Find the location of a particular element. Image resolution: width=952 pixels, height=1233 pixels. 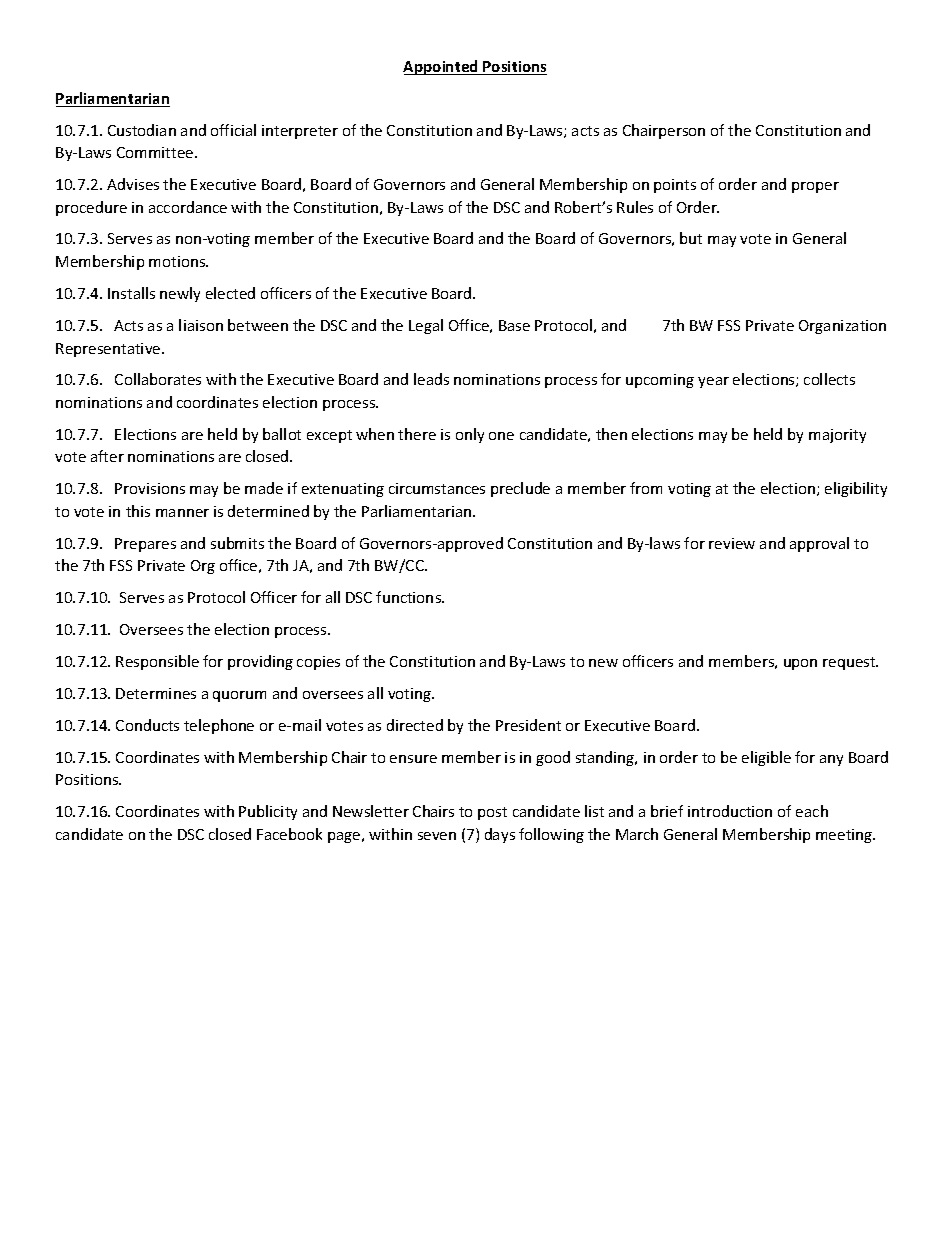

functions is located at coordinates (410, 597).
